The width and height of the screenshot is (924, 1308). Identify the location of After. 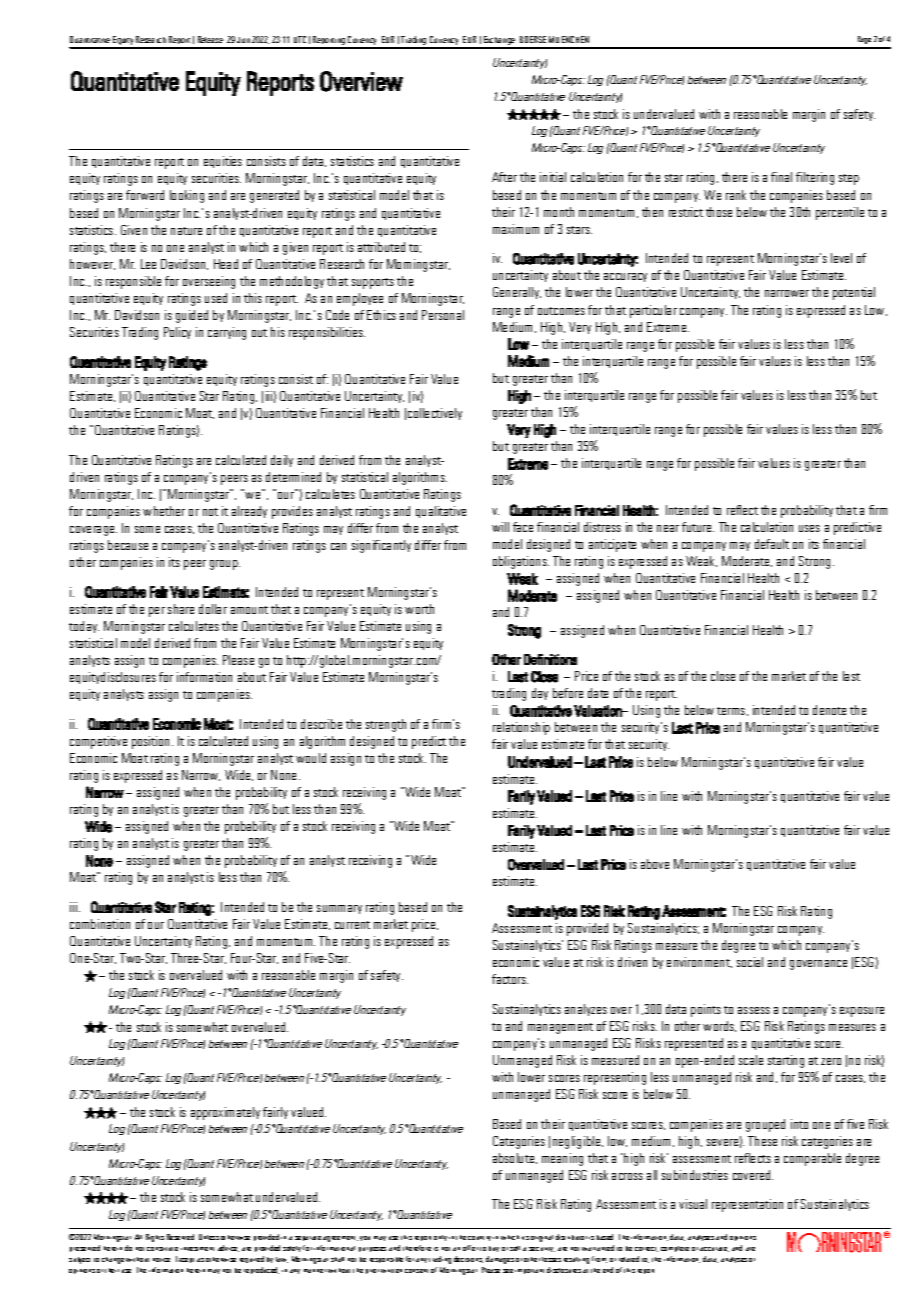
(504, 177).
